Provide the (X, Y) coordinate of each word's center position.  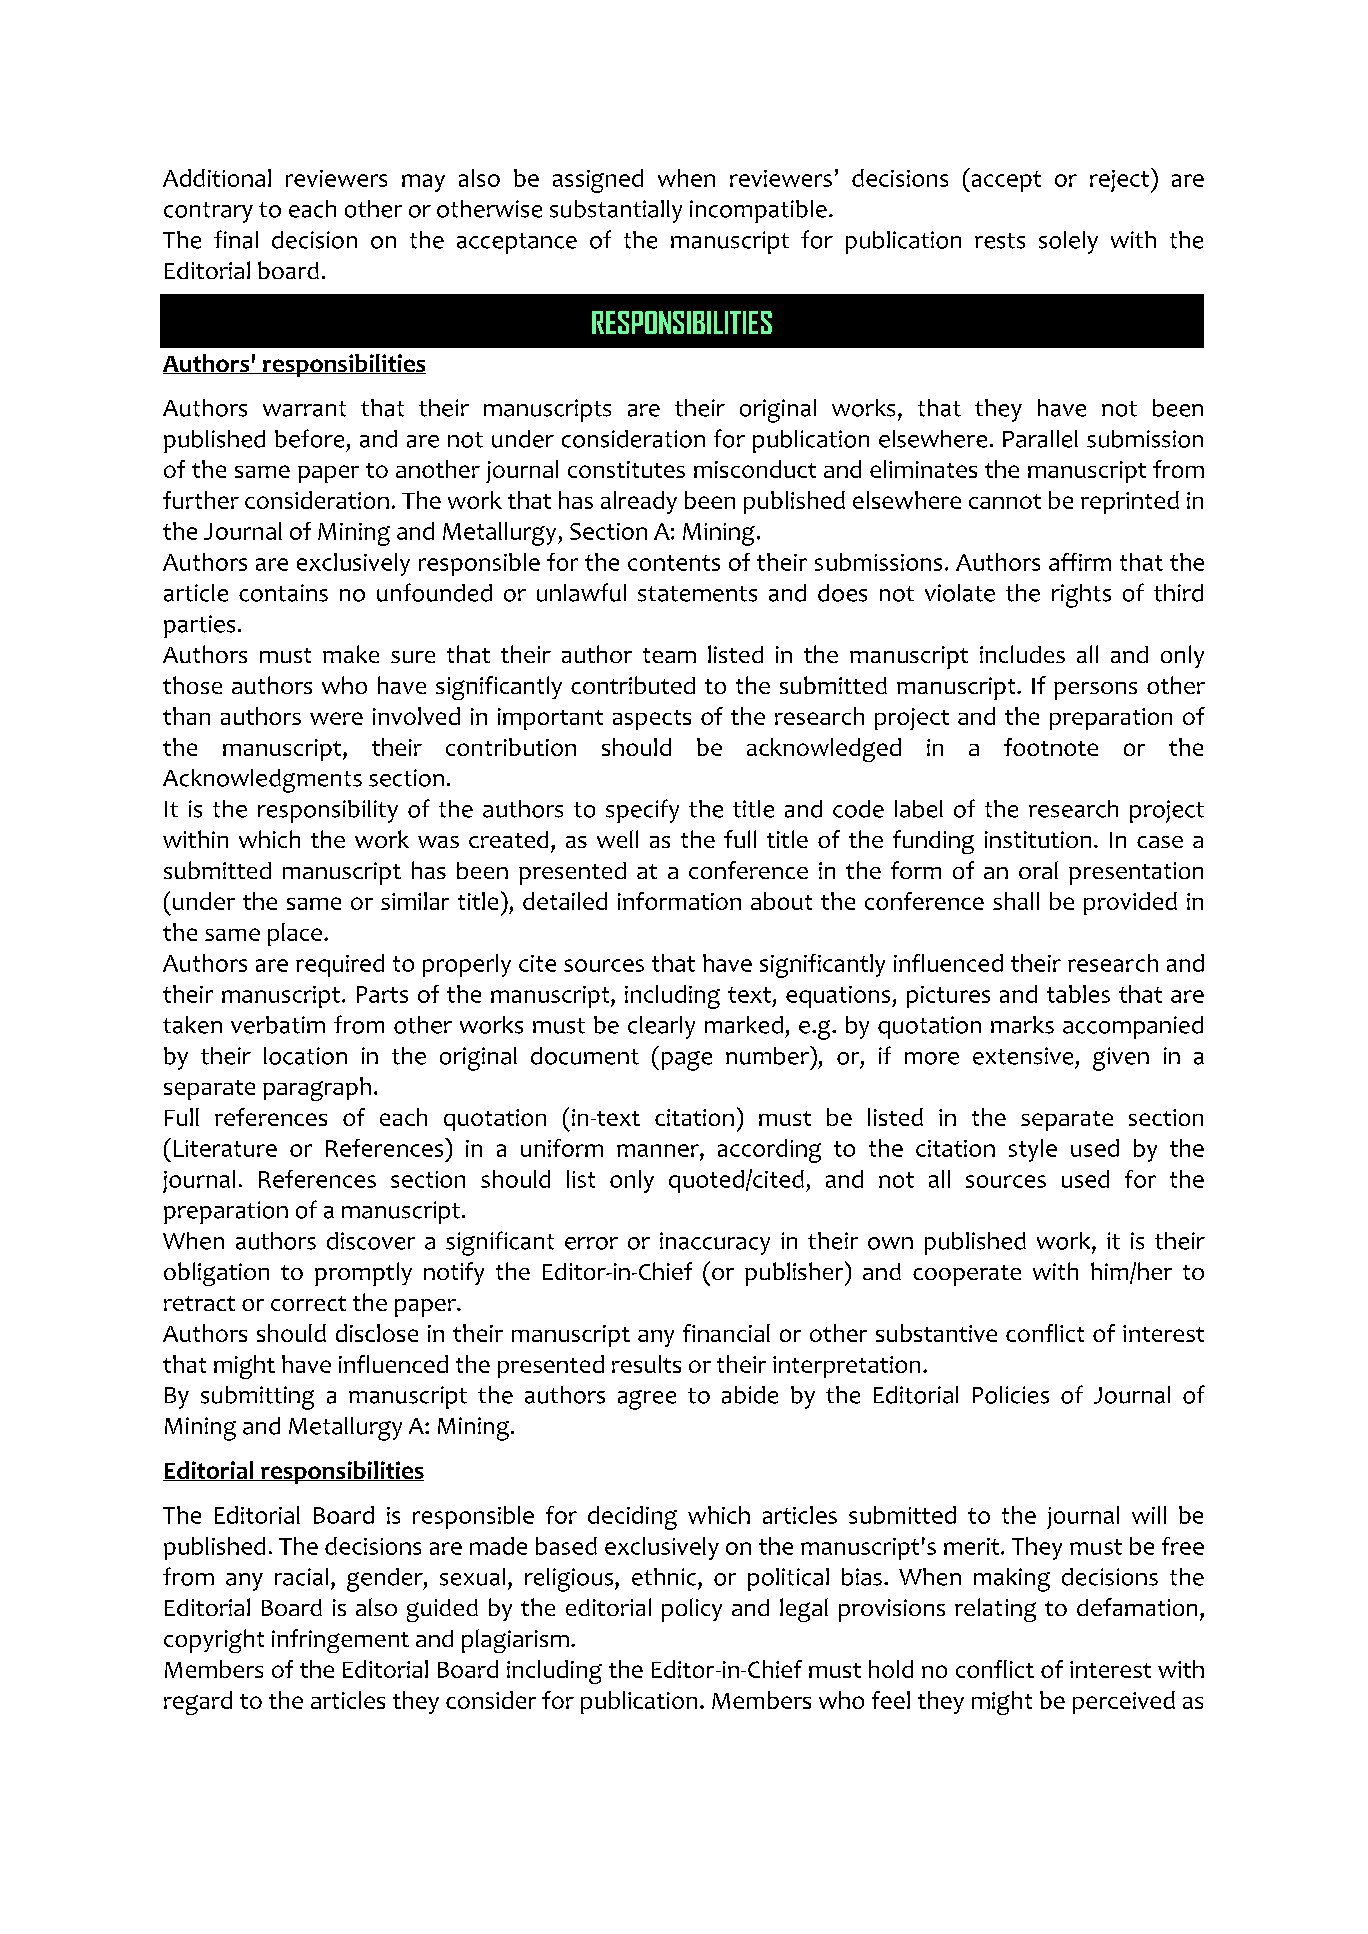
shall (1016, 901)
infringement (340, 1641)
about (781, 901)
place (295, 934)
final (236, 239)
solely (1068, 242)
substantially (616, 211)
